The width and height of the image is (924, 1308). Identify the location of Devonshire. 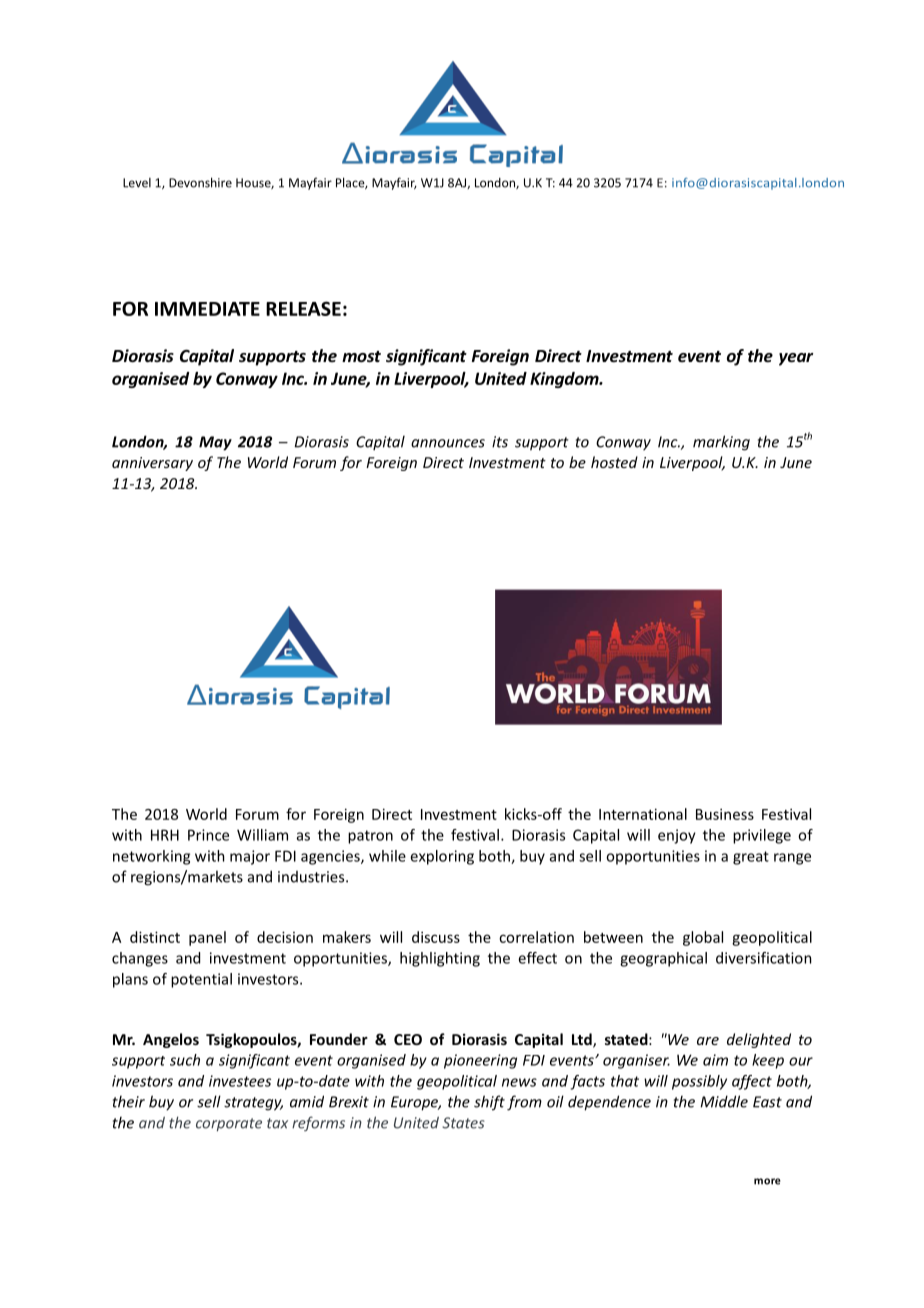
(200, 182).
